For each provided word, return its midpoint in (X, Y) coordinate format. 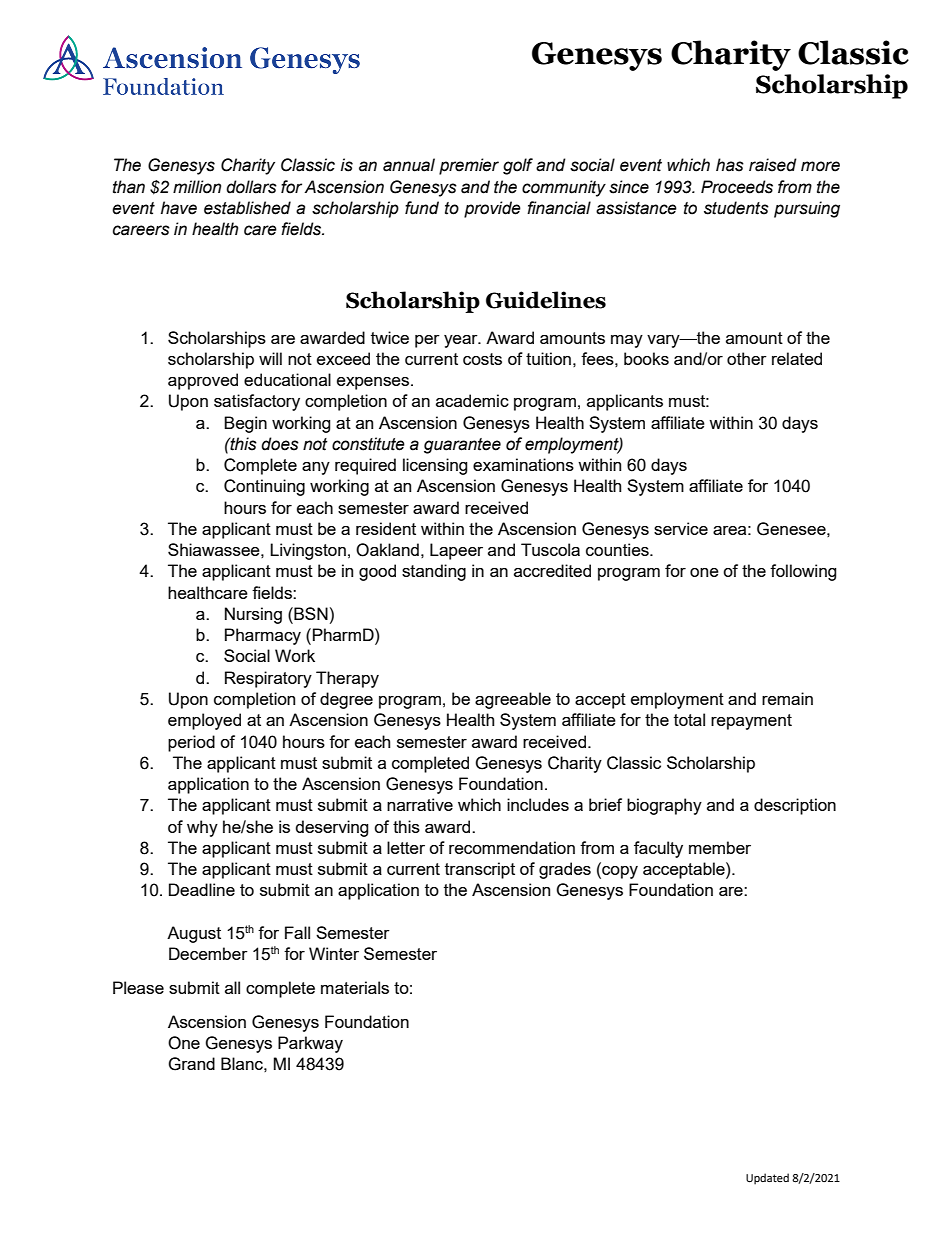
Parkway (310, 1044)
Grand (191, 1064)
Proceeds (737, 187)
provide (492, 209)
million (197, 187)
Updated (767, 1179)
